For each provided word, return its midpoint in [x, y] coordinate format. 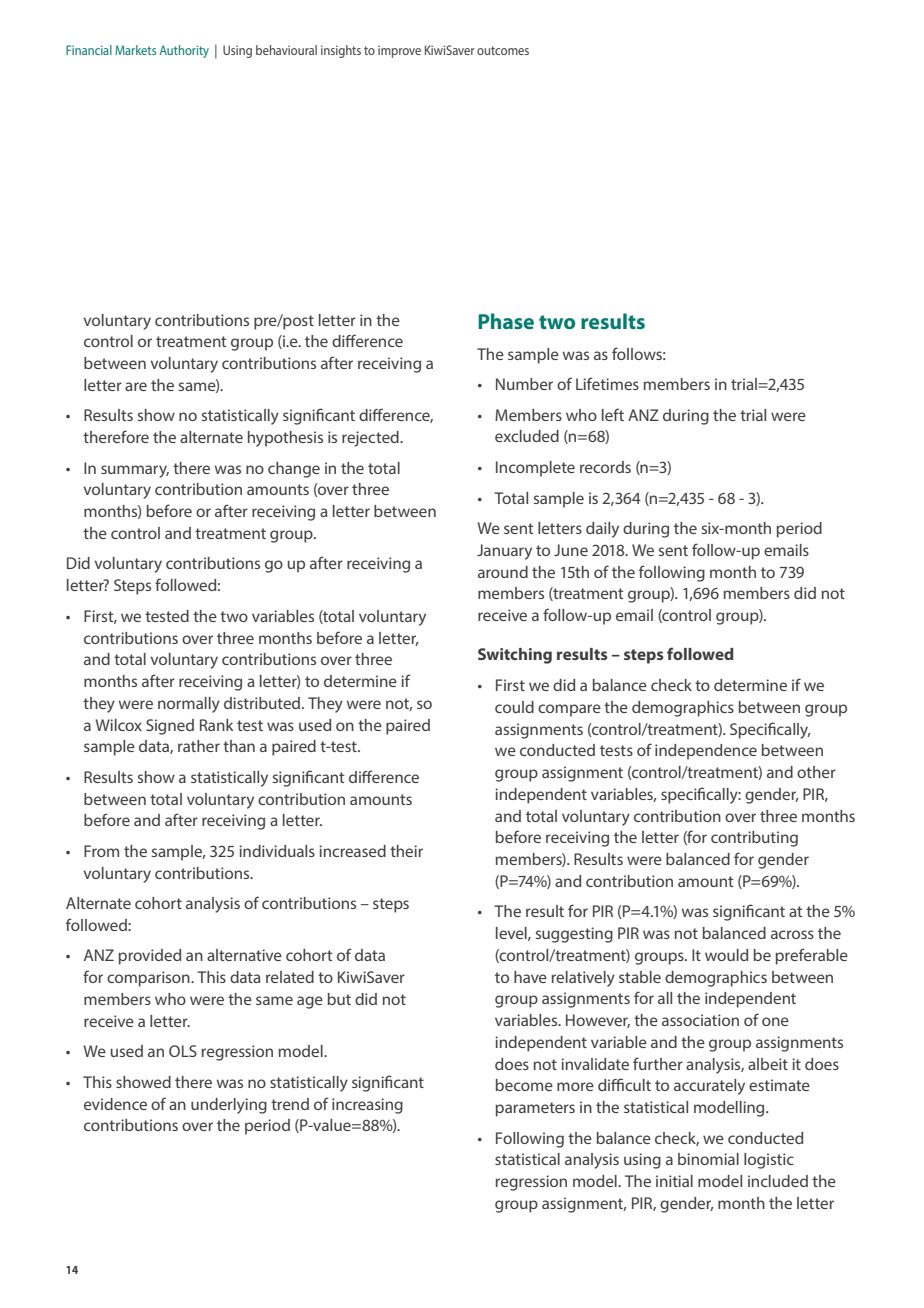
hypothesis [285, 439]
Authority [184, 51]
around [503, 572]
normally [189, 705]
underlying [229, 1106]
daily [602, 530]
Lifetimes [607, 383]
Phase [506, 321]
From [101, 851]
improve [399, 52]
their [406, 851]
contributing [754, 839]
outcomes [503, 50]
